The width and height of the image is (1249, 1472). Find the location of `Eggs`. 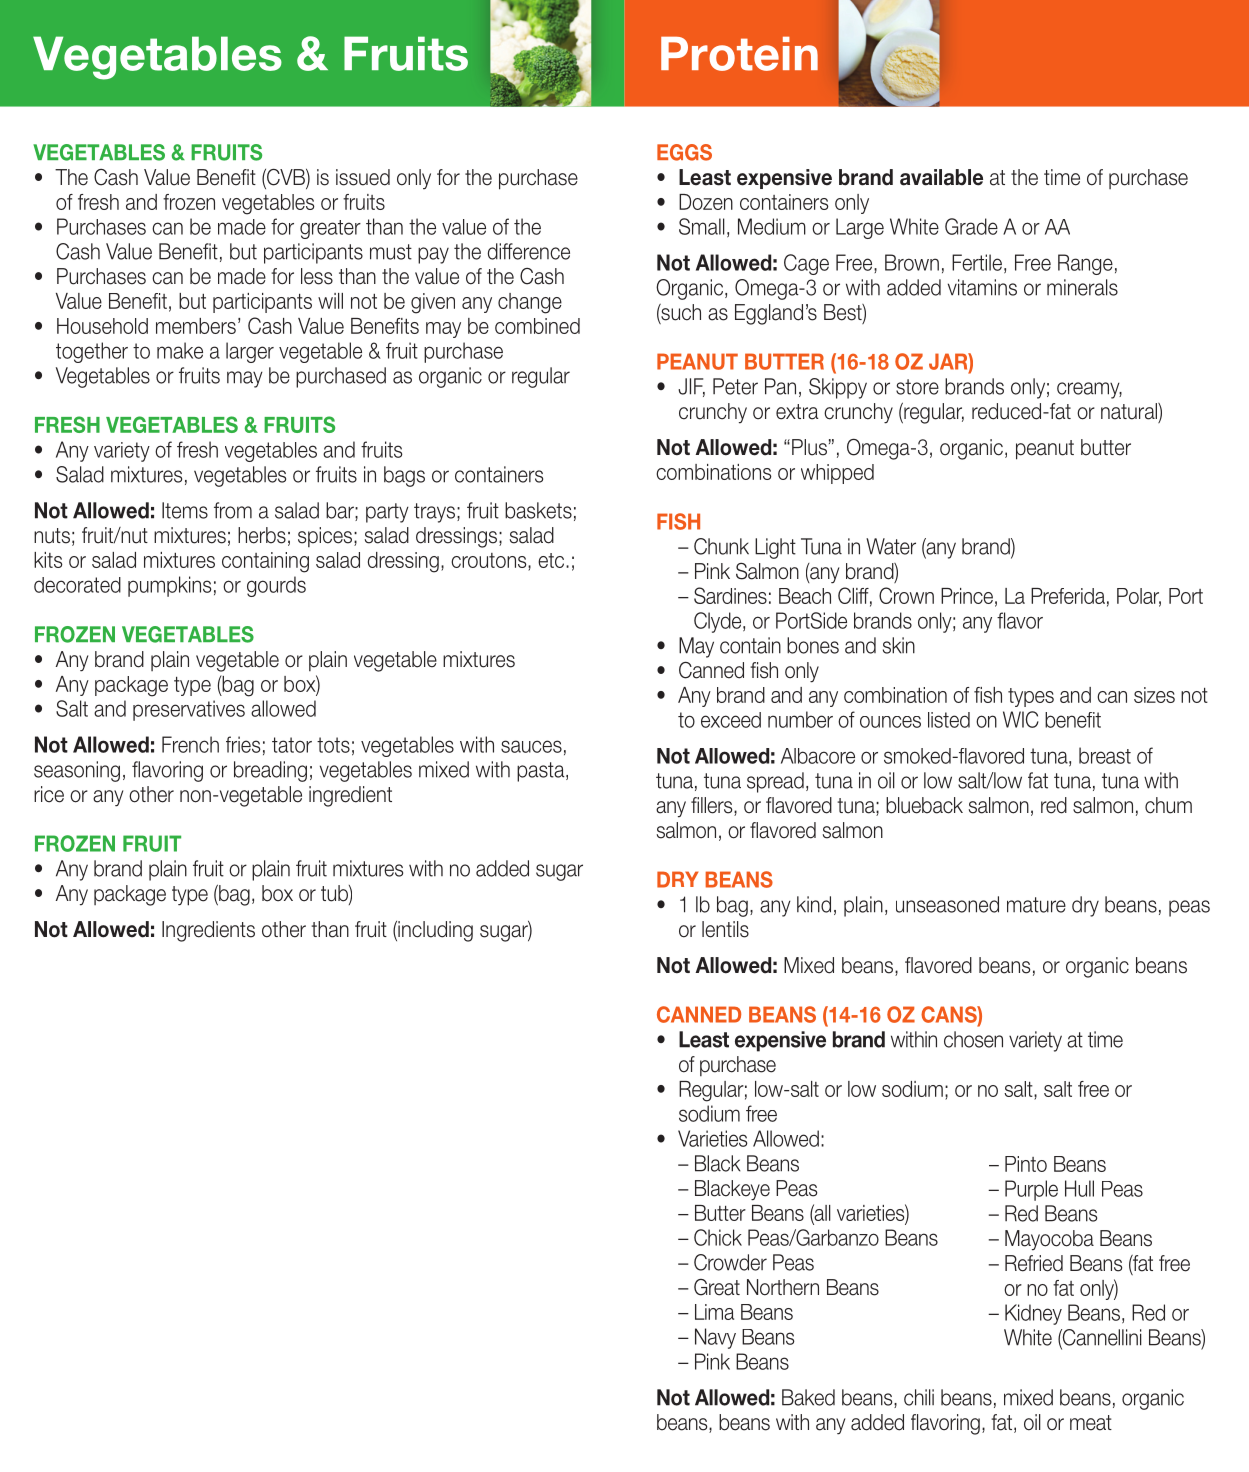

Eggs is located at coordinates (684, 152).
